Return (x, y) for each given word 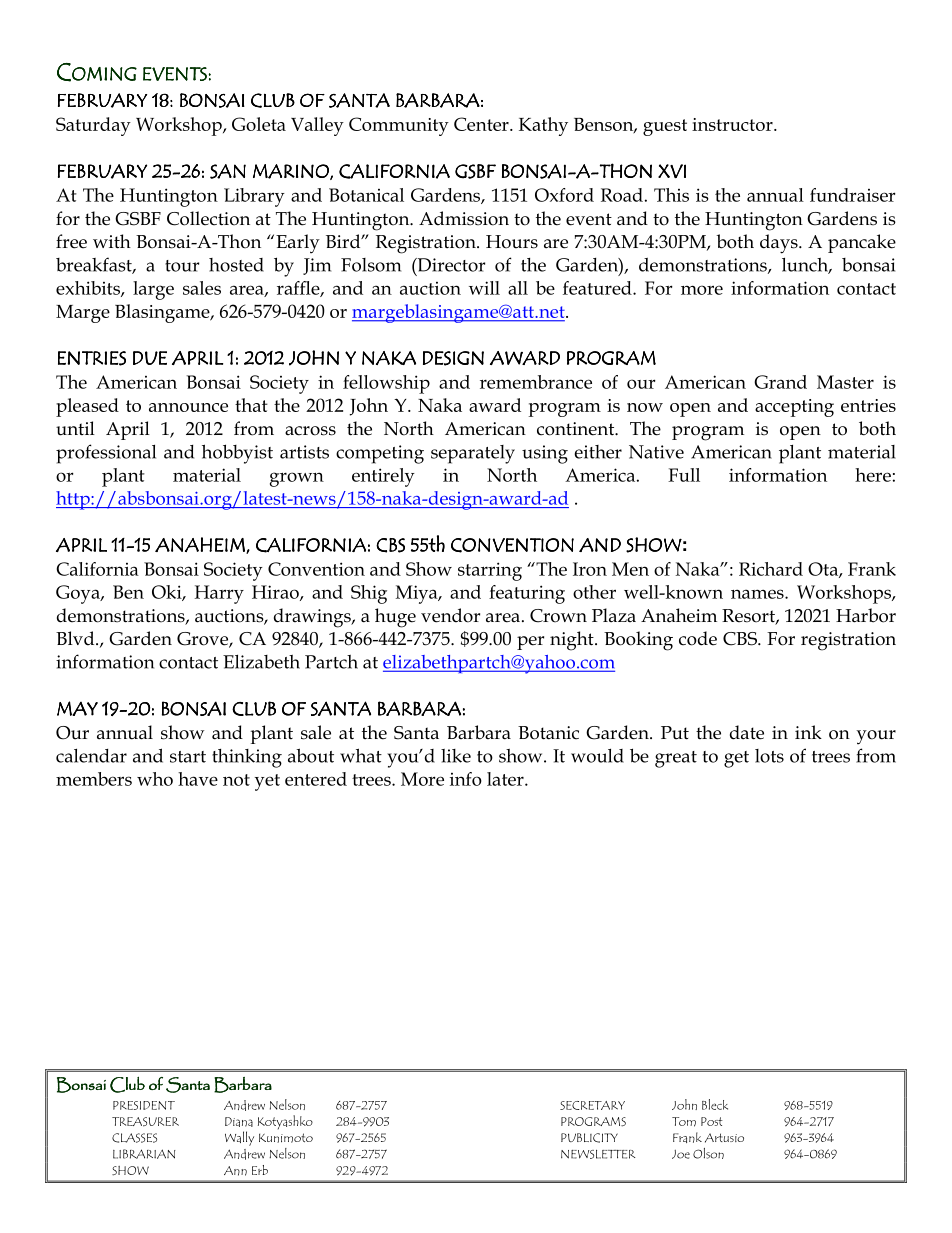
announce (188, 407)
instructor (733, 124)
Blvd (76, 638)
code (698, 638)
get (736, 759)
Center (482, 124)
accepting (794, 408)
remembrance (536, 382)
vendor (450, 615)
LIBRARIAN (144, 1154)
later (506, 779)
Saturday (93, 126)
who (155, 779)
